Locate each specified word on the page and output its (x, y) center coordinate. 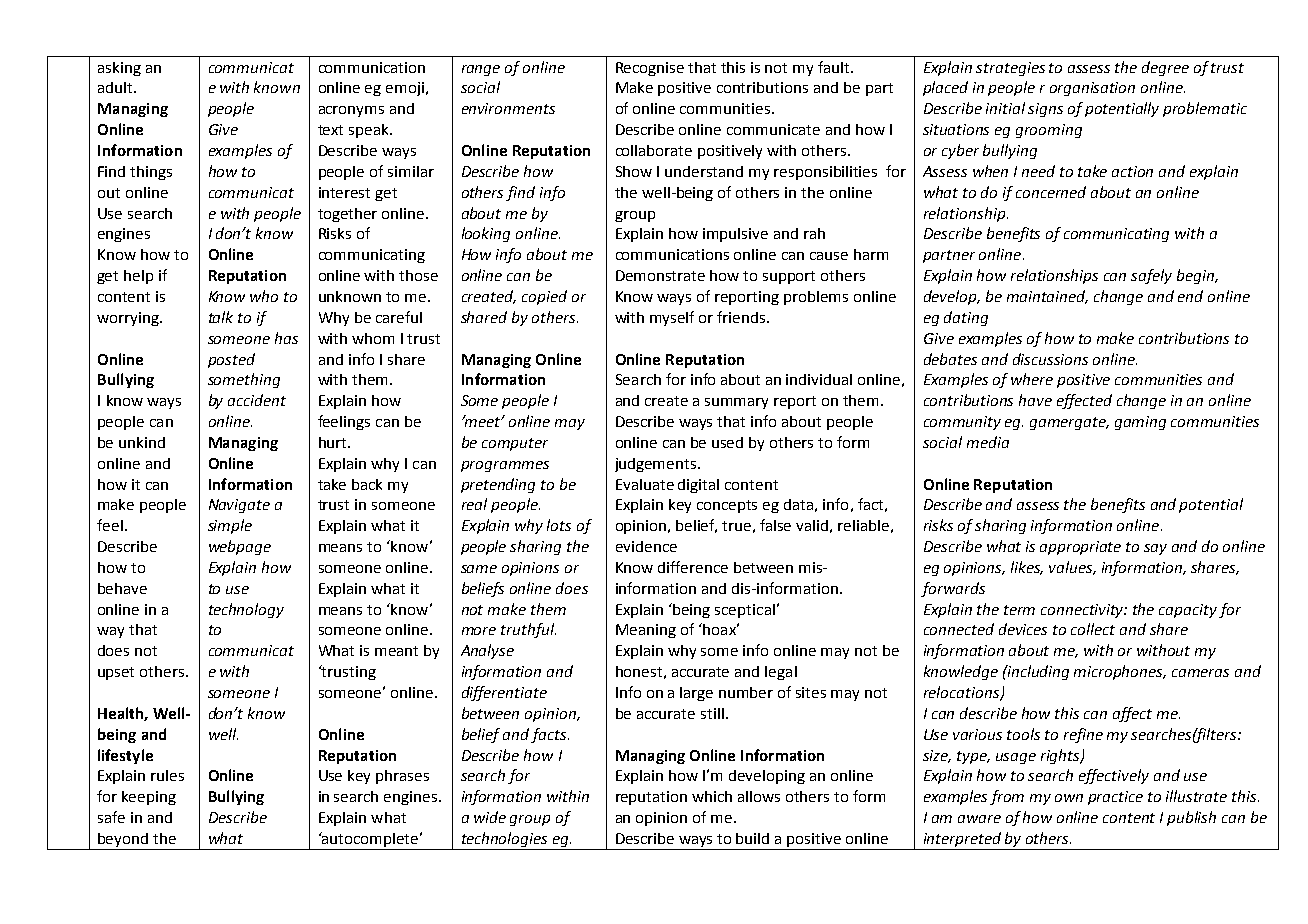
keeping (149, 798)
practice (1115, 798)
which (712, 796)
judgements (657, 465)
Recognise (650, 69)
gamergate (1069, 423)
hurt (334, 442)
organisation (1092, 89)
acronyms (351, 111)
